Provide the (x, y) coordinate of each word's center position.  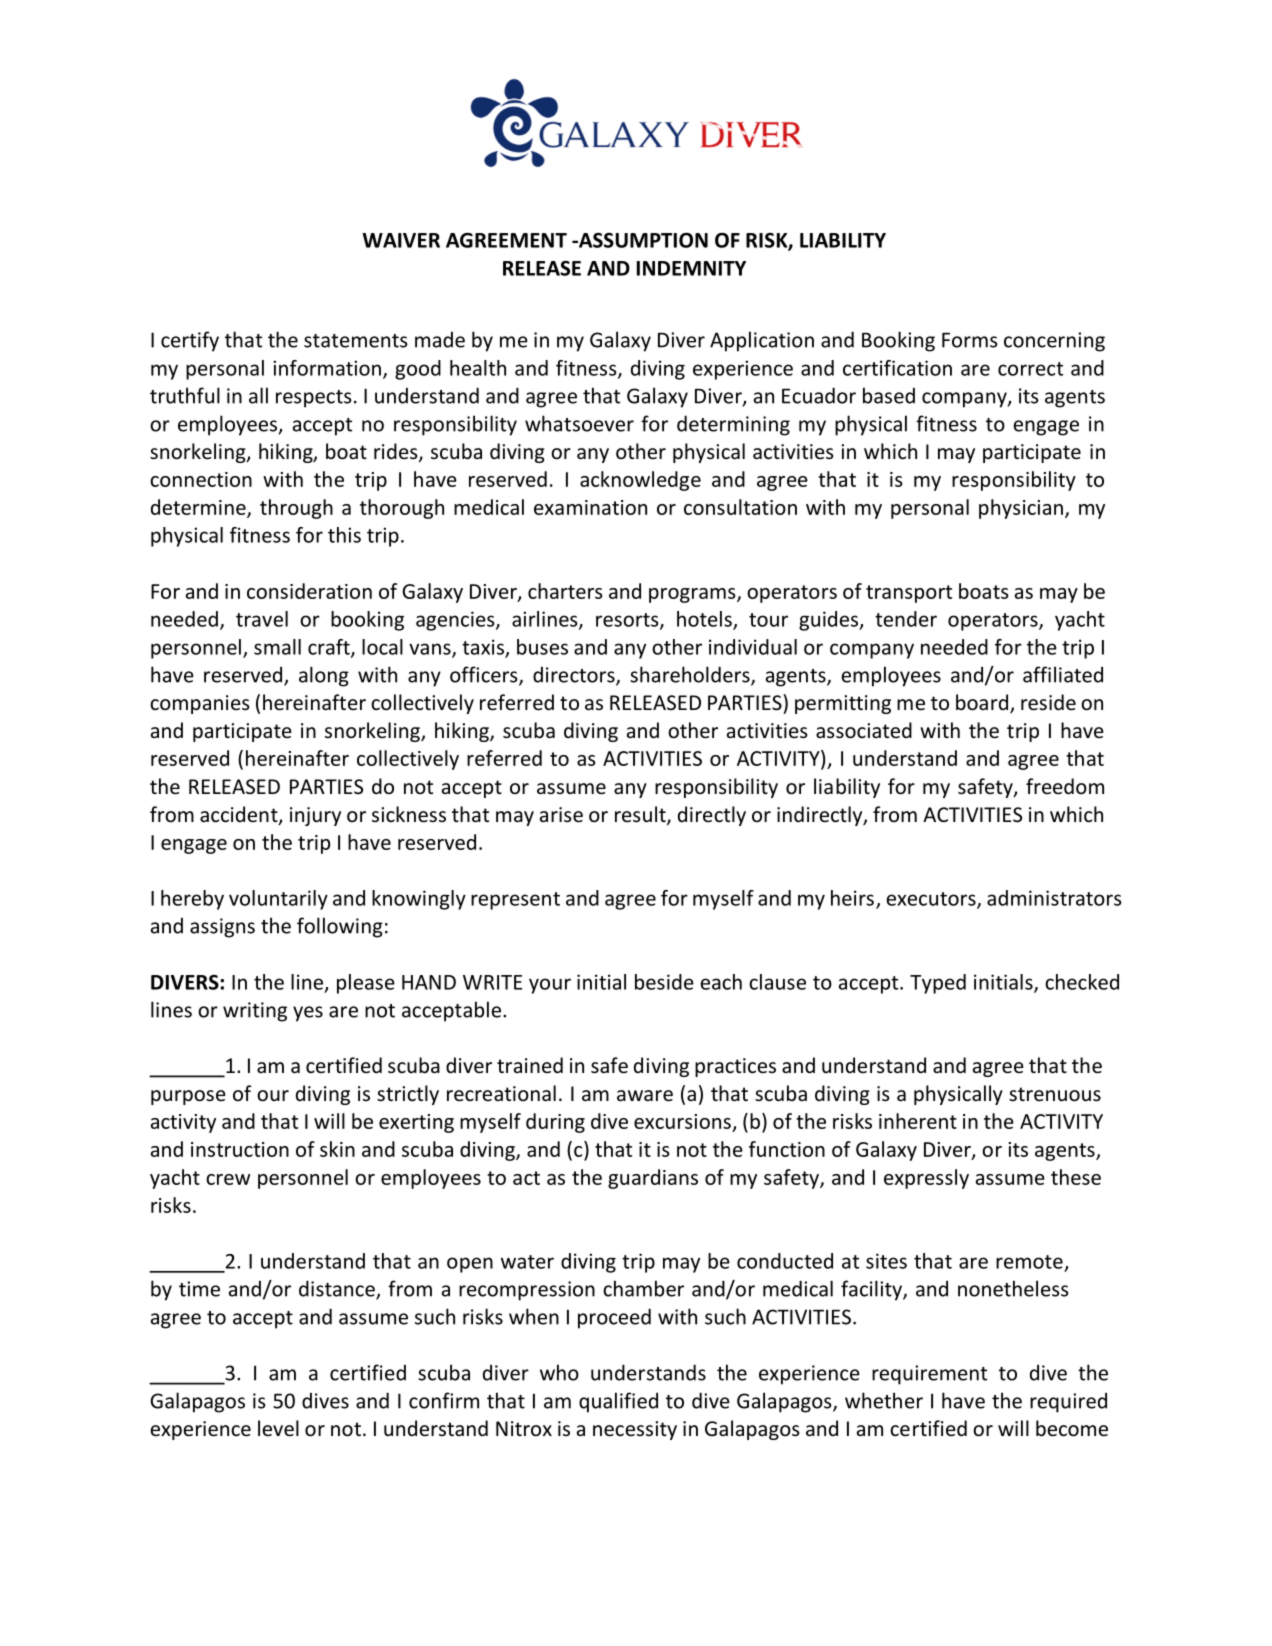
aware (645, 1096)
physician (1021, 509)
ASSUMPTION (642, 240)
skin (337, 1149)
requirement (929, 1375)
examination (590, 507)
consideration (309, 591)
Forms (970, 340)
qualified (618, 1402)
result (641, 815)
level (278, 1428)
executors (932, 900)
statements (356, 341)
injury (315, 816)
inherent (918, 1121)
